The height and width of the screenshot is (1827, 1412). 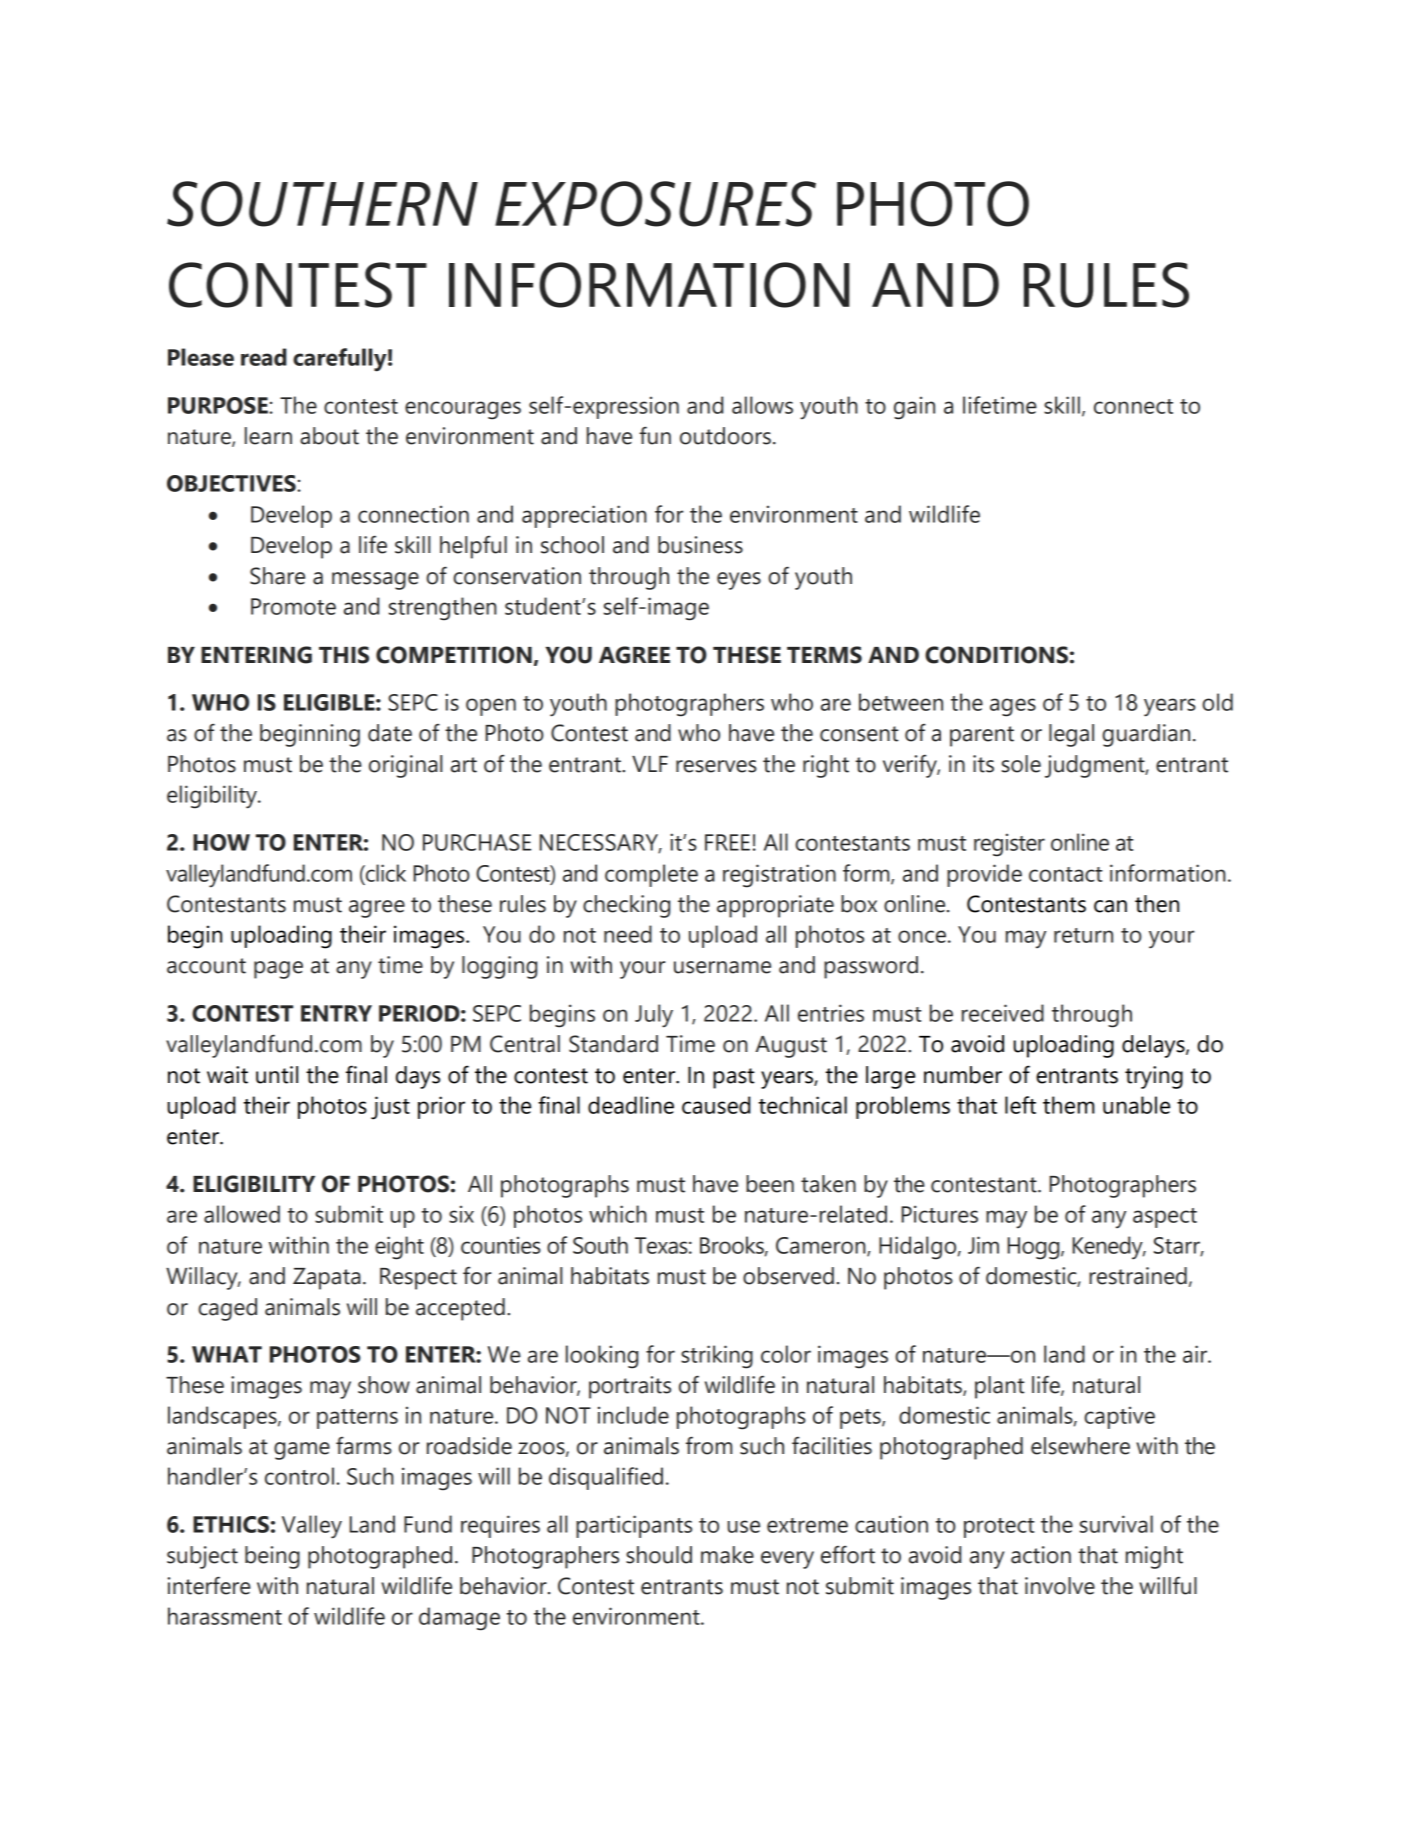 I want to click on them, so click(x=1069, y=1105).
